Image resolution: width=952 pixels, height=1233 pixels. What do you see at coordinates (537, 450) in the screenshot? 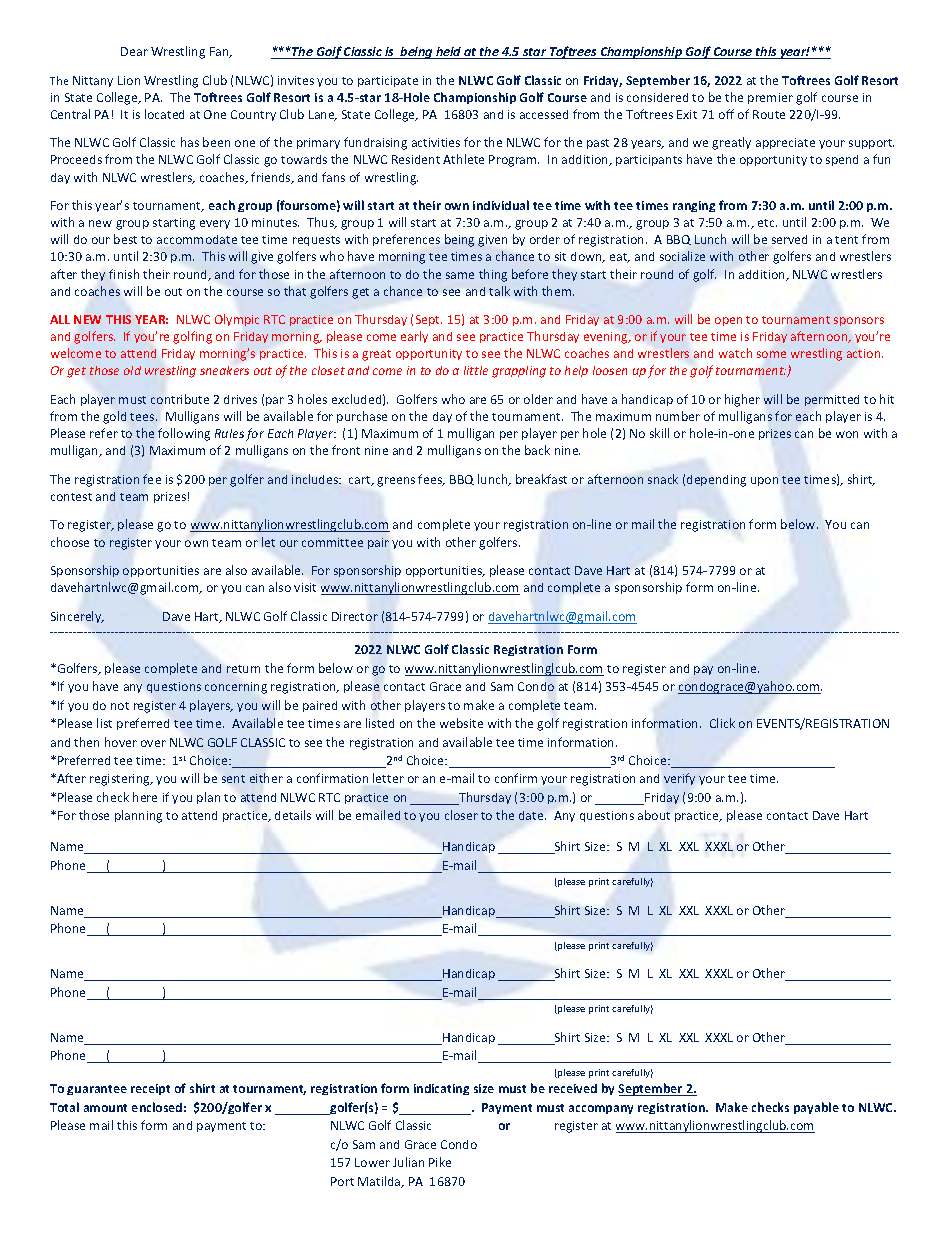
I see `back` at bounding box center [537, 450].
